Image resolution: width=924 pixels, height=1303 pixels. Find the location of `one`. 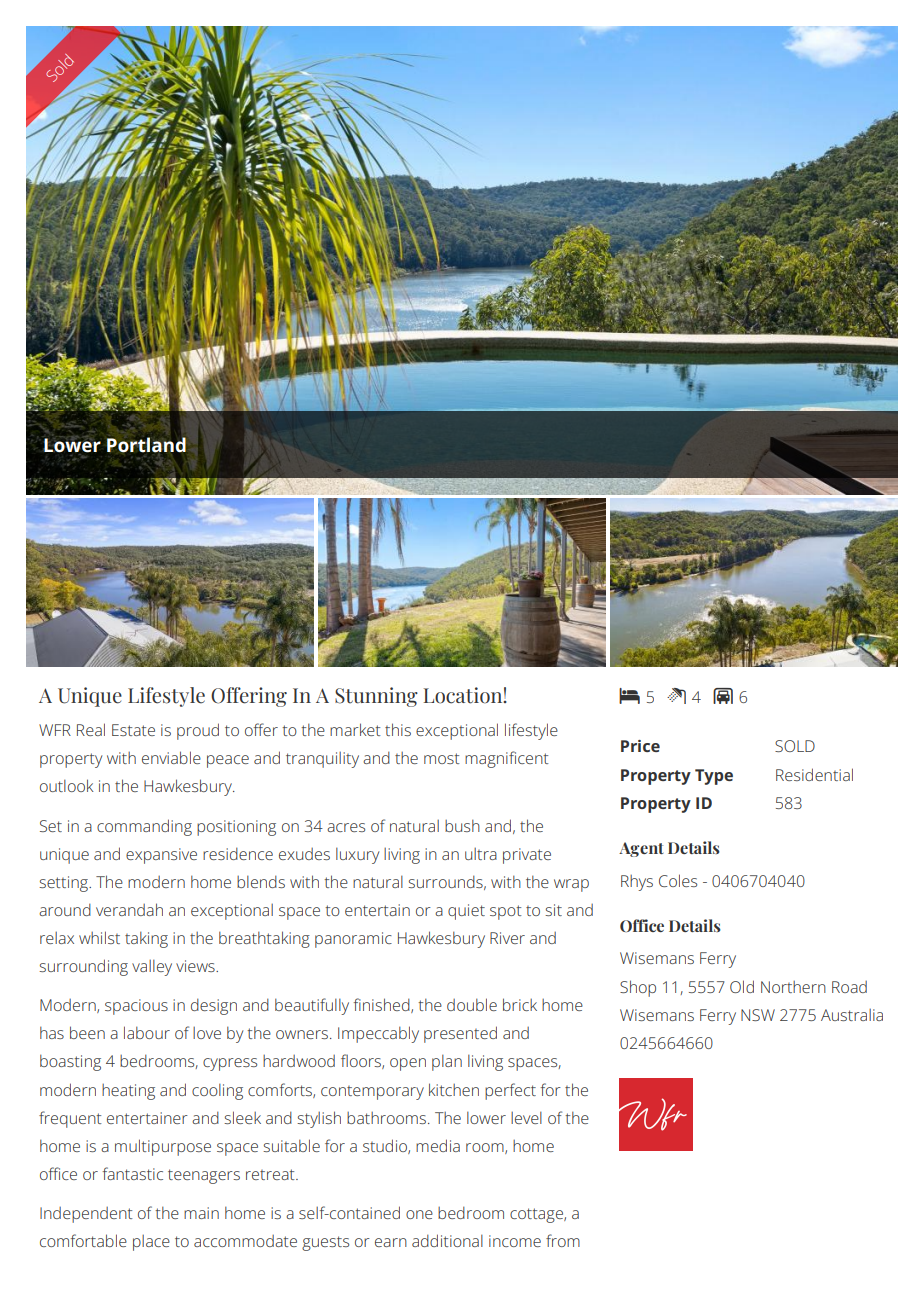

one is located at coordinates (419, 1214).
